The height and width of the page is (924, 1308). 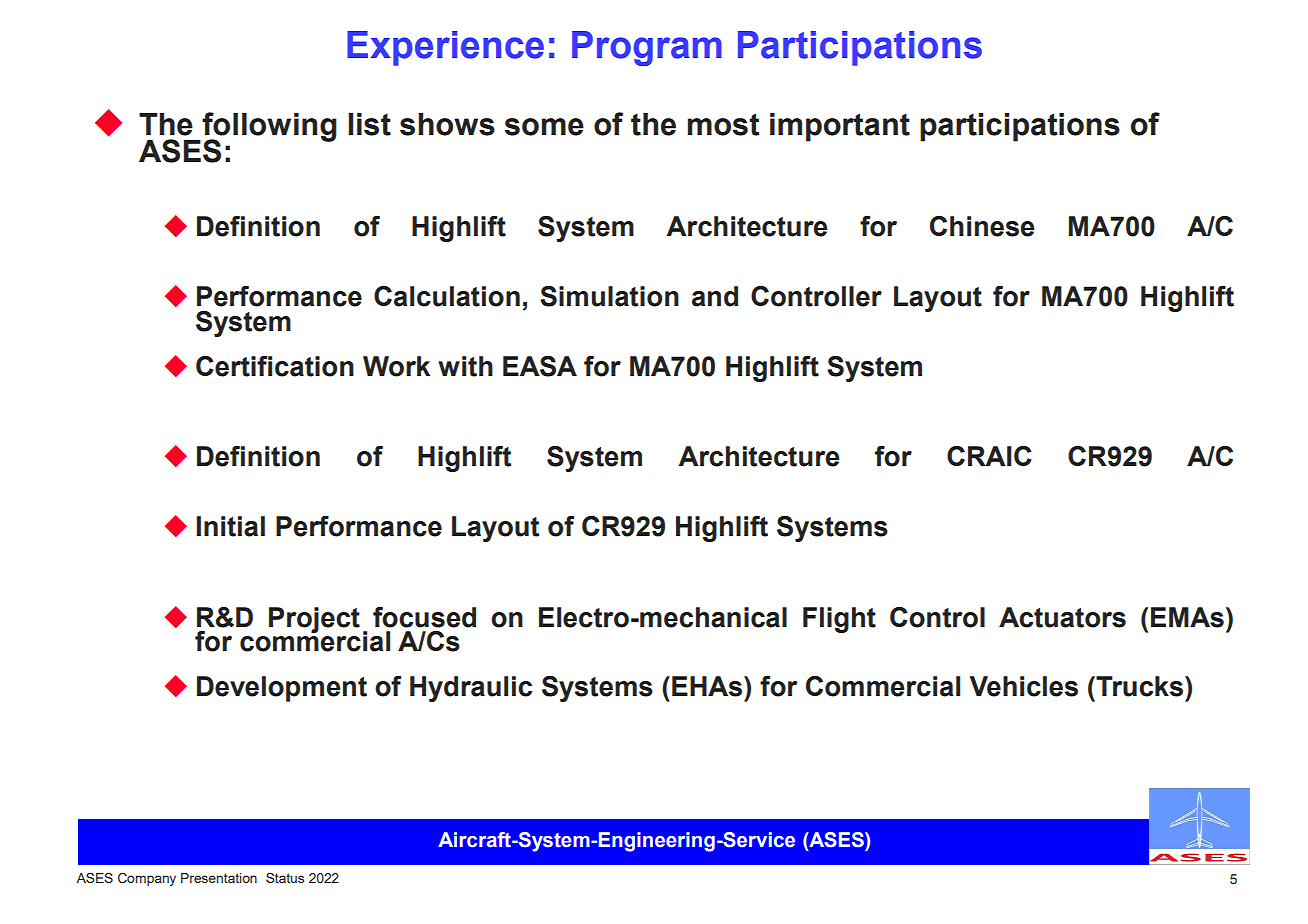 I want to click on Actuators, so click(x=1062, y=617).
